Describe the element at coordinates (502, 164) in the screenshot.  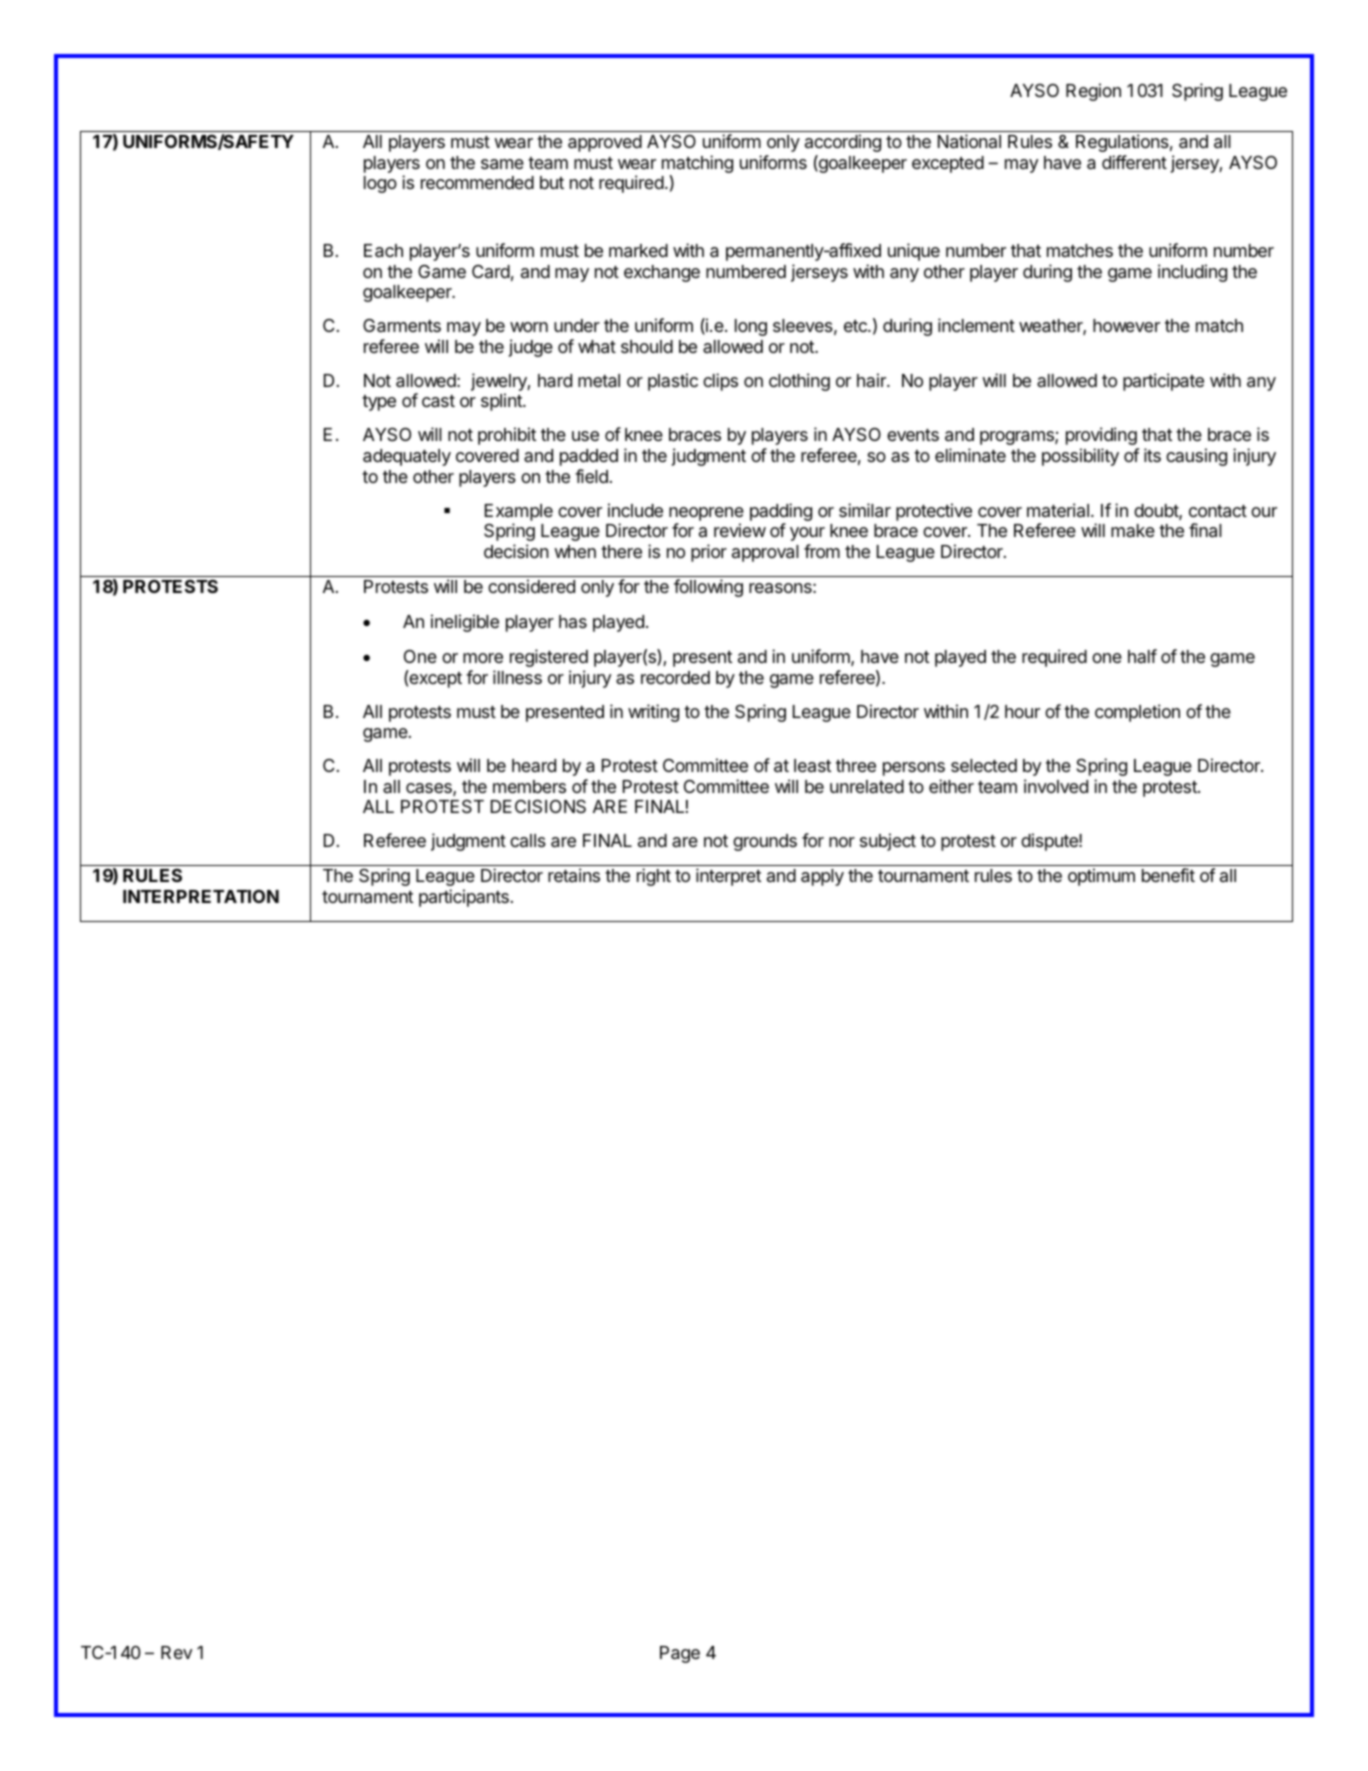
I see `same` at that location.
